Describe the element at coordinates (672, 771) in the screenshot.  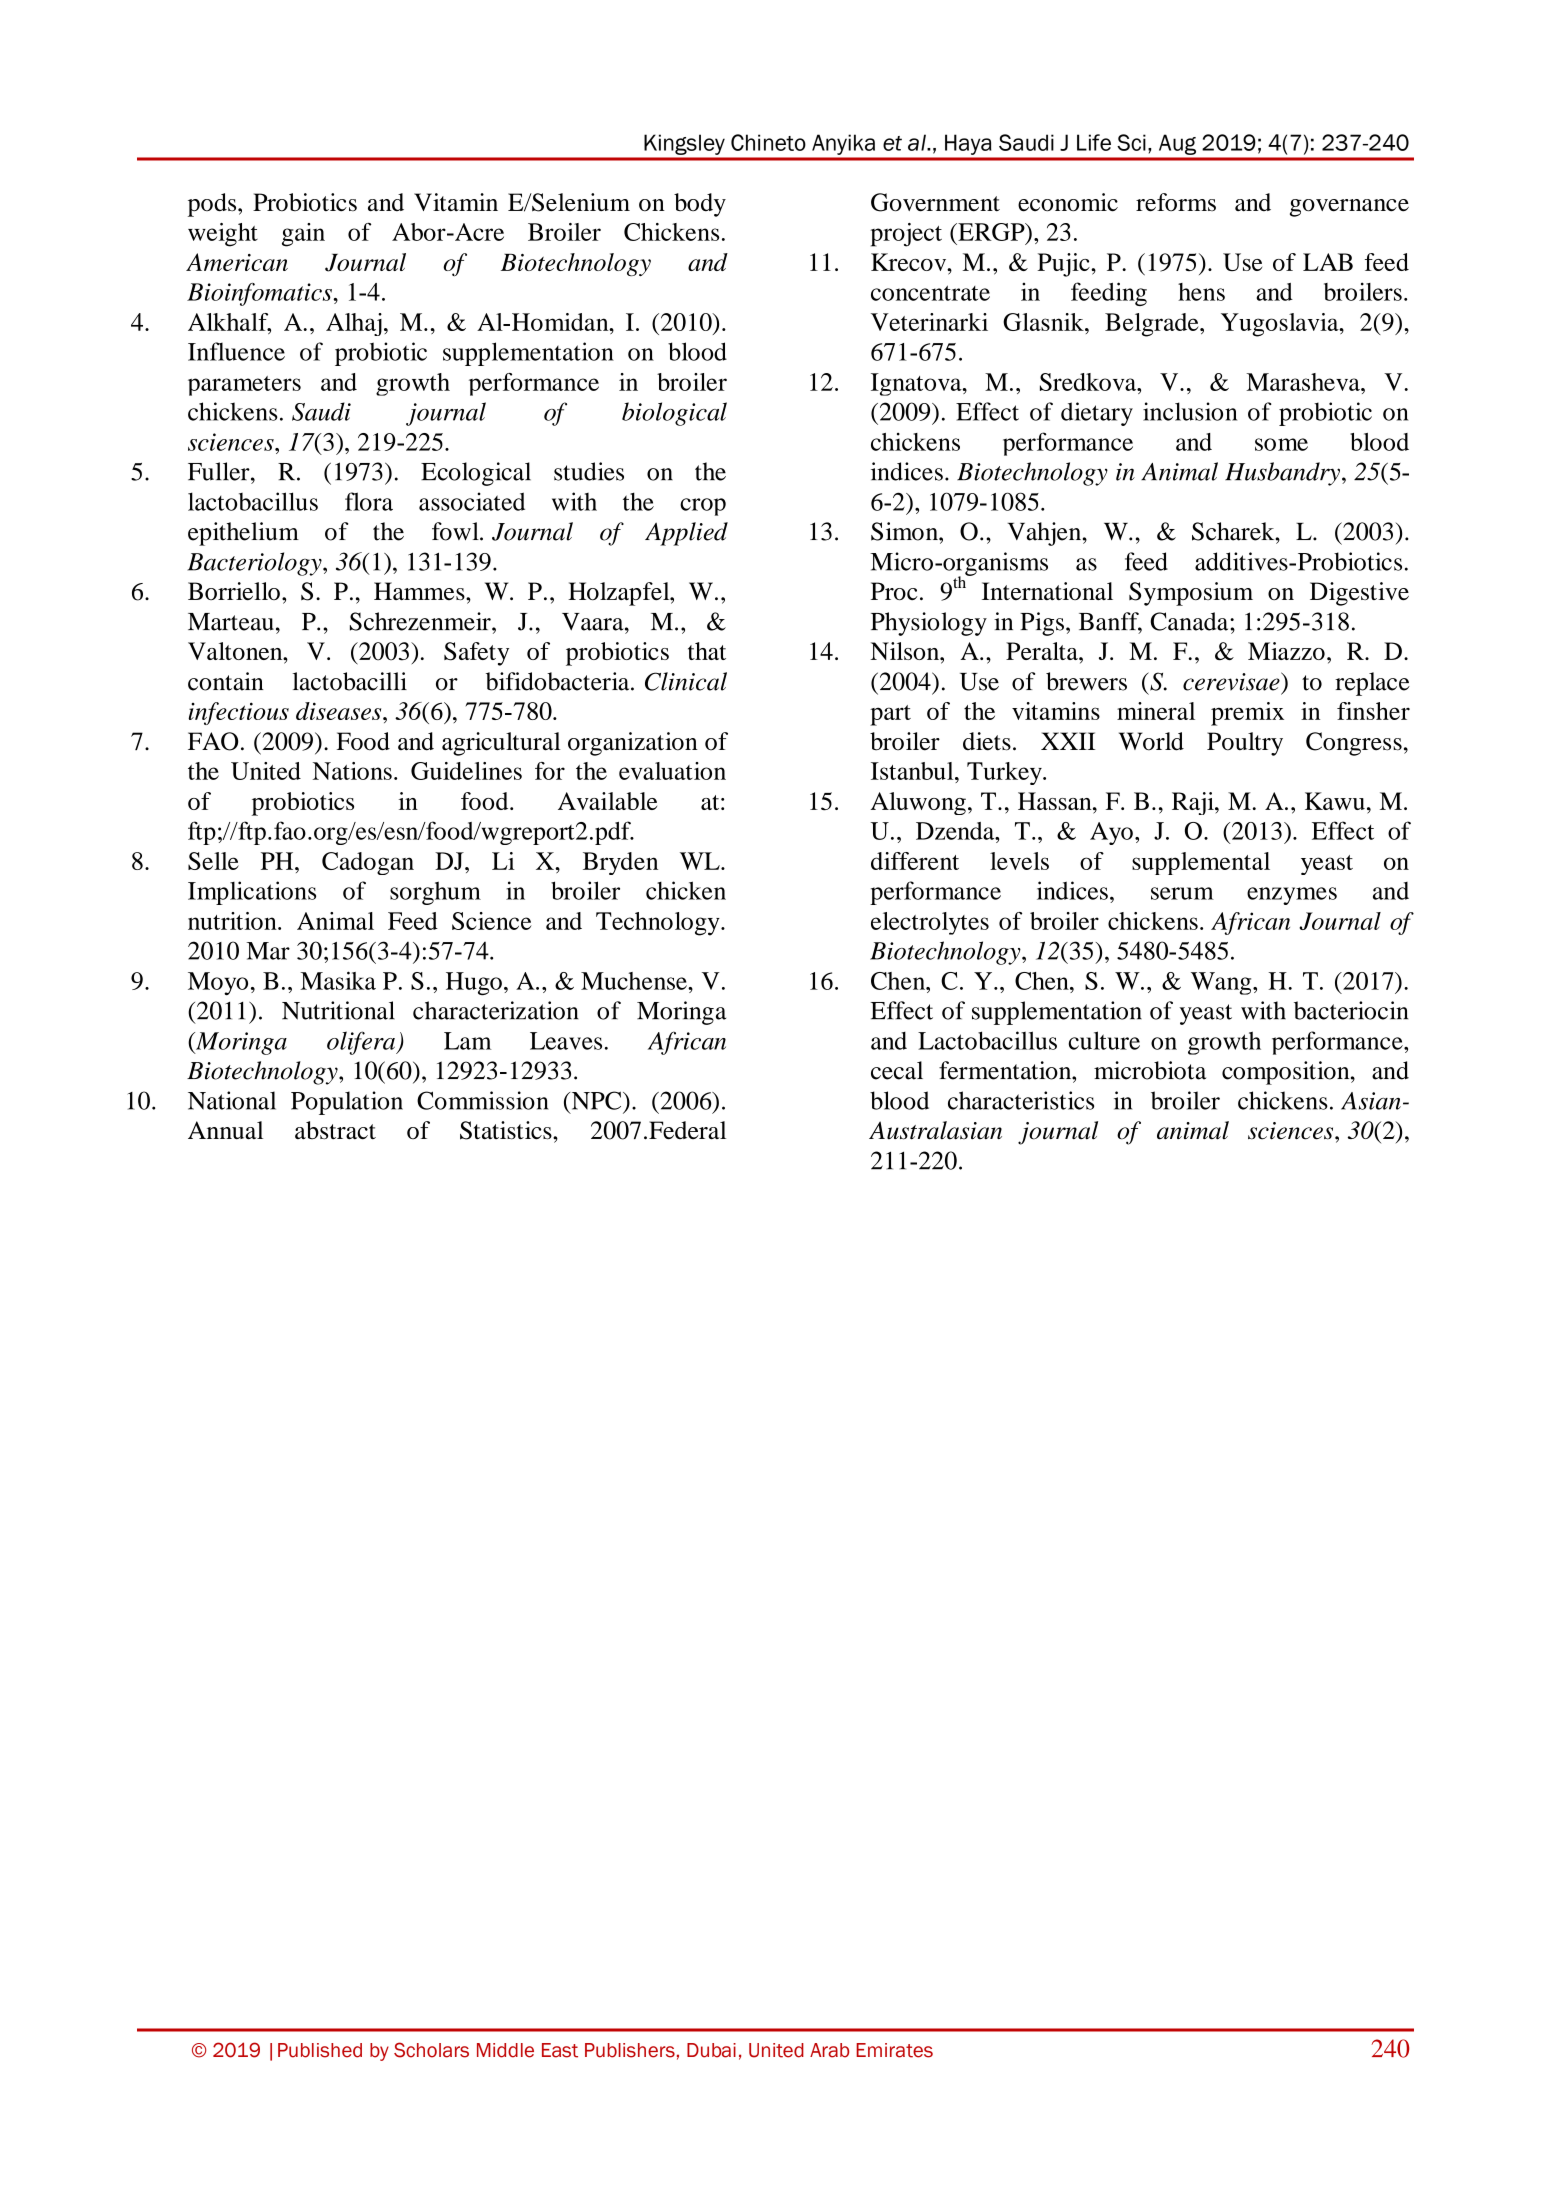
I see `evaluation` at that location.
